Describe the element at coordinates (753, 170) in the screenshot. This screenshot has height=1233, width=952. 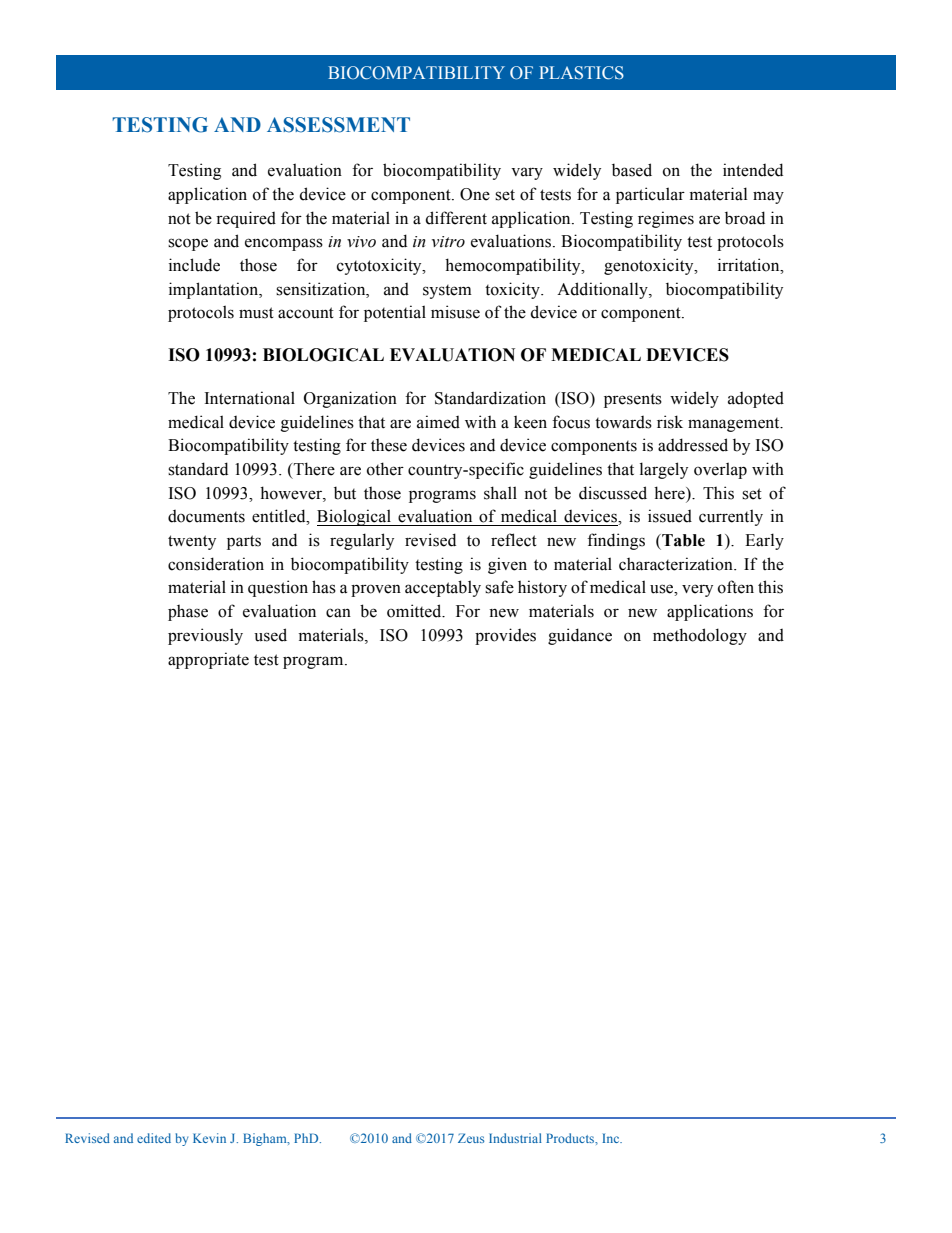
I see `intended` at that location.
